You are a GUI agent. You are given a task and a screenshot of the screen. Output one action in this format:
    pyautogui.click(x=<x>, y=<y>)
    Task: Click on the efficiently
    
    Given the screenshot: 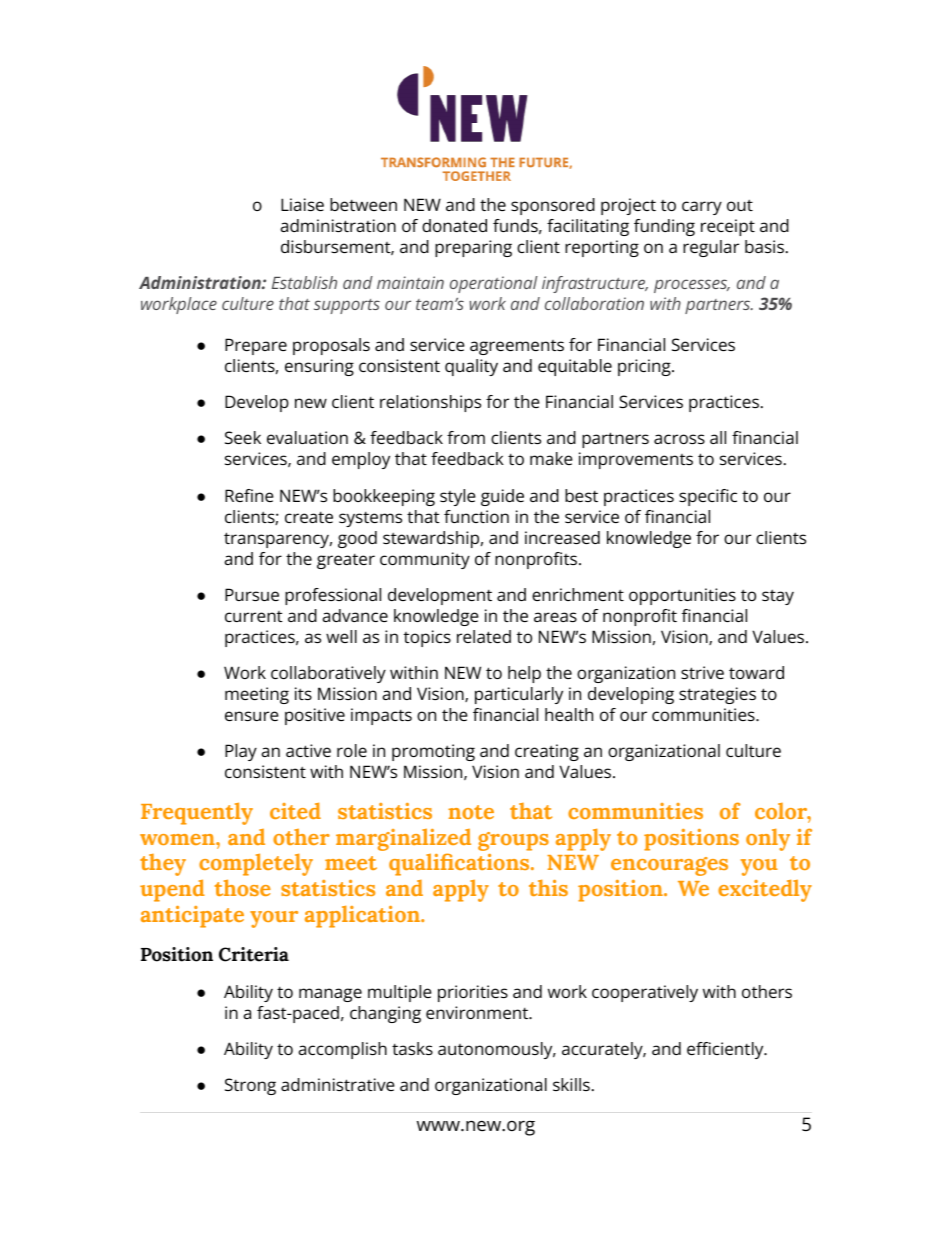 What is the action you would take?
    pyautogui.click(x=726, y=1050)
